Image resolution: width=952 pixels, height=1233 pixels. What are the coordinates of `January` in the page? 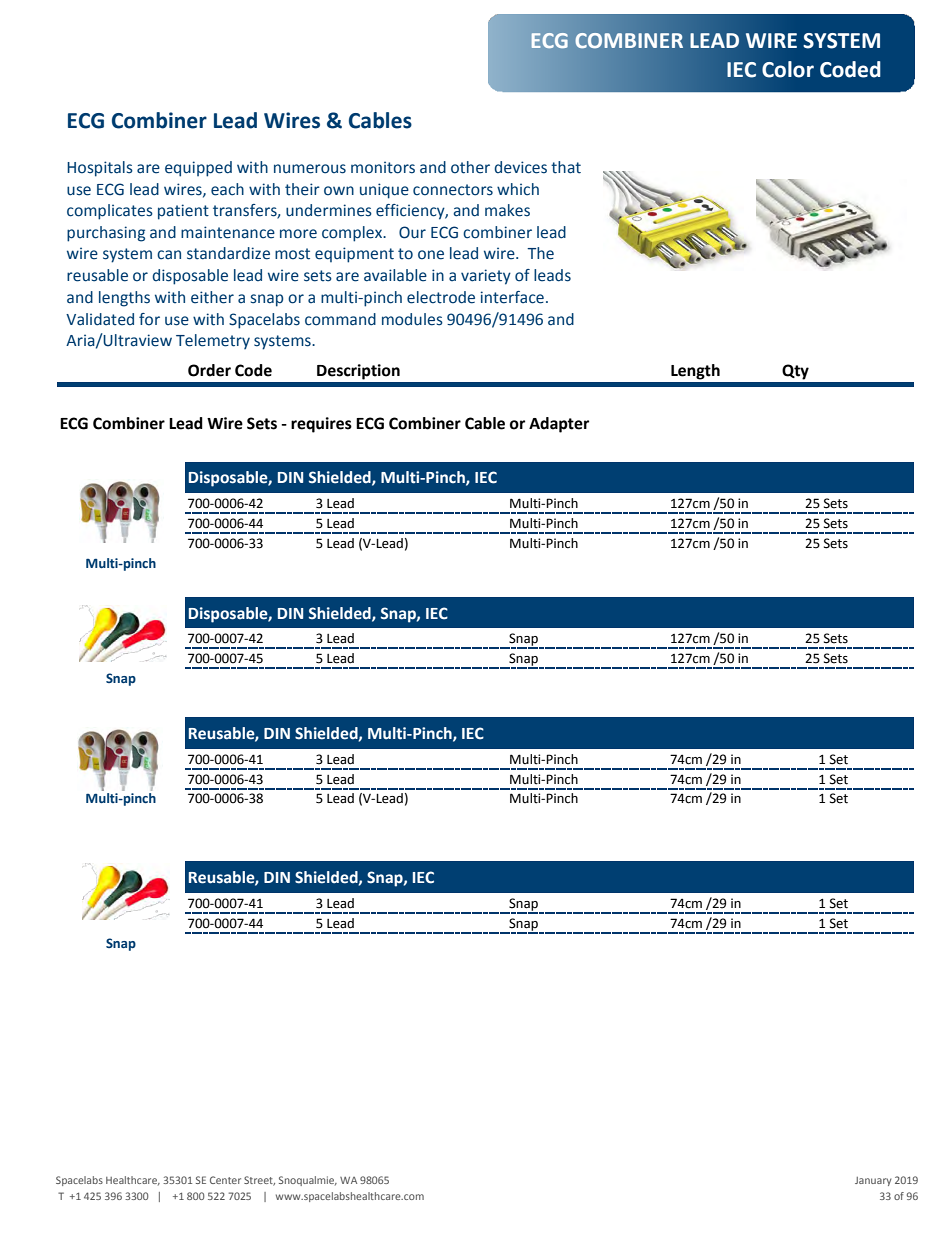 It's located at (873, 1181).
